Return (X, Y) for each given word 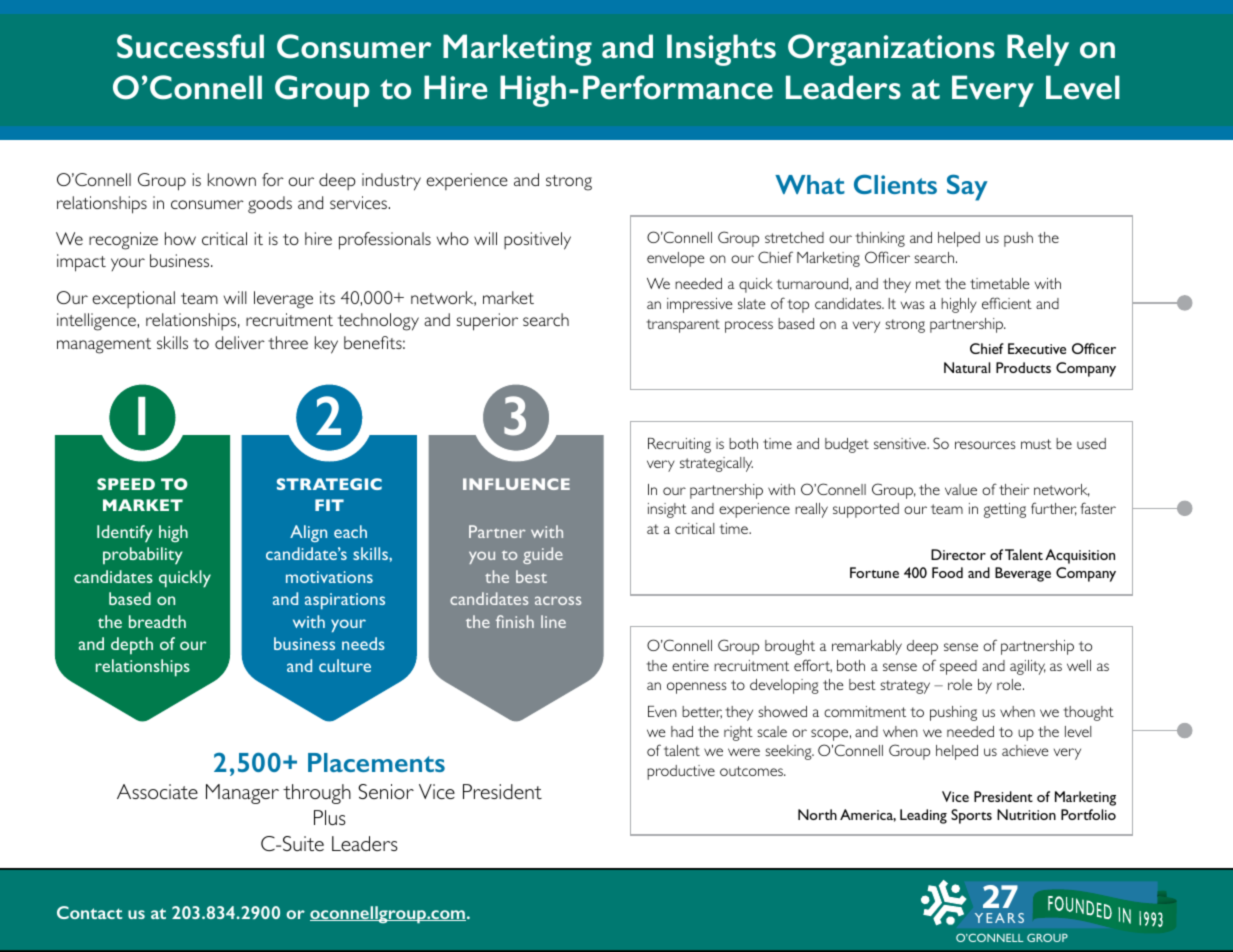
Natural (967, 367)
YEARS (999, 918)
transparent (683, 326)
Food (947, 572)
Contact (89, 912)
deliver (240, 342)
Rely (1038, 50)
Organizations (891, 50)
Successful (190, 46)
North (817, 814)
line (553, 621)
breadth (157, 621)
